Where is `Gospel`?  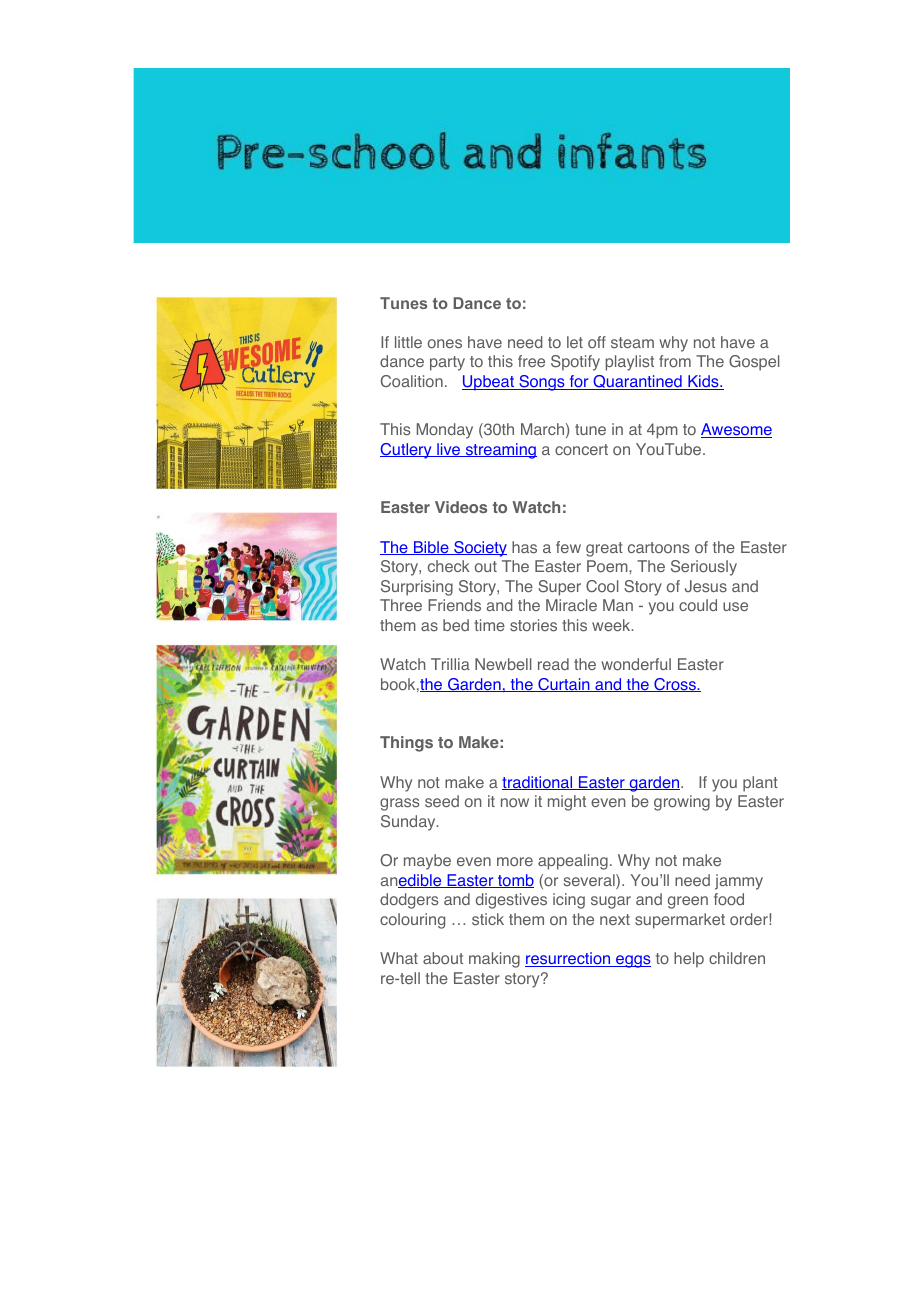 Gospel is located at coordinates (754, 363).
